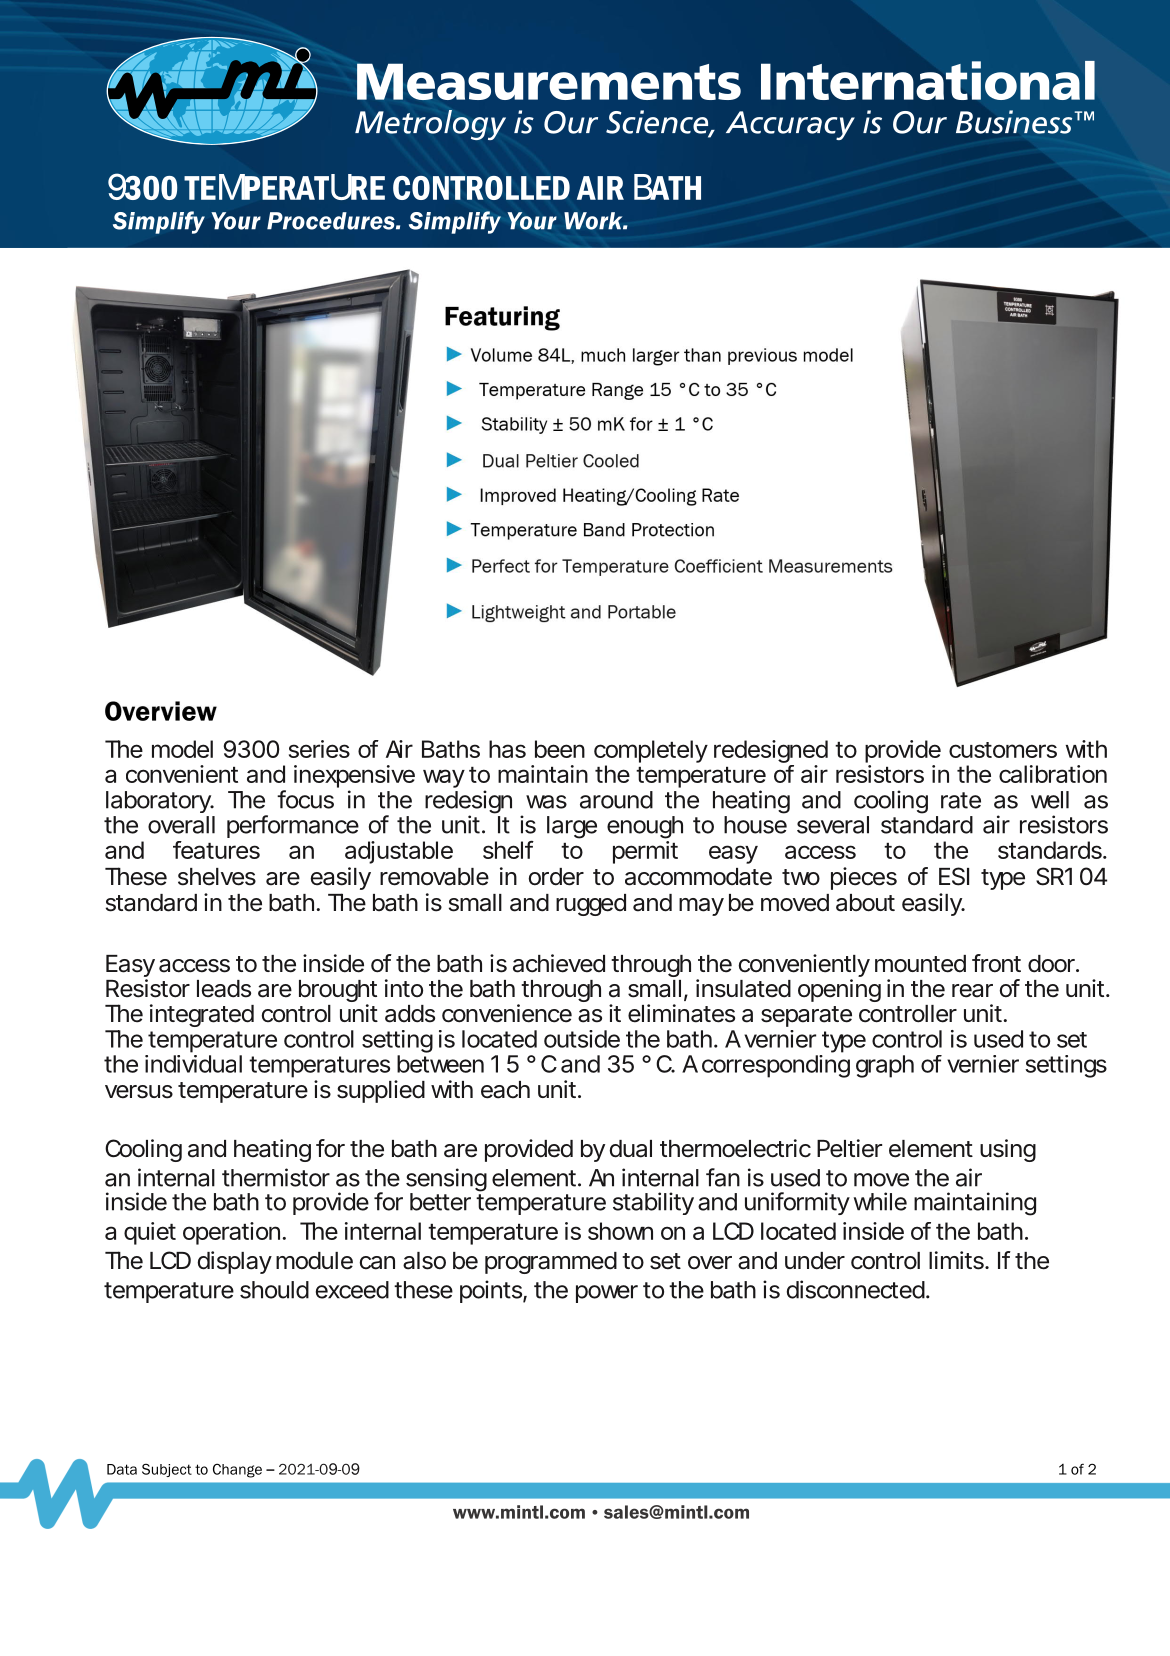 This screenshot has height=1656, width=1170. I want to click on limits, so click(958, 1260).
